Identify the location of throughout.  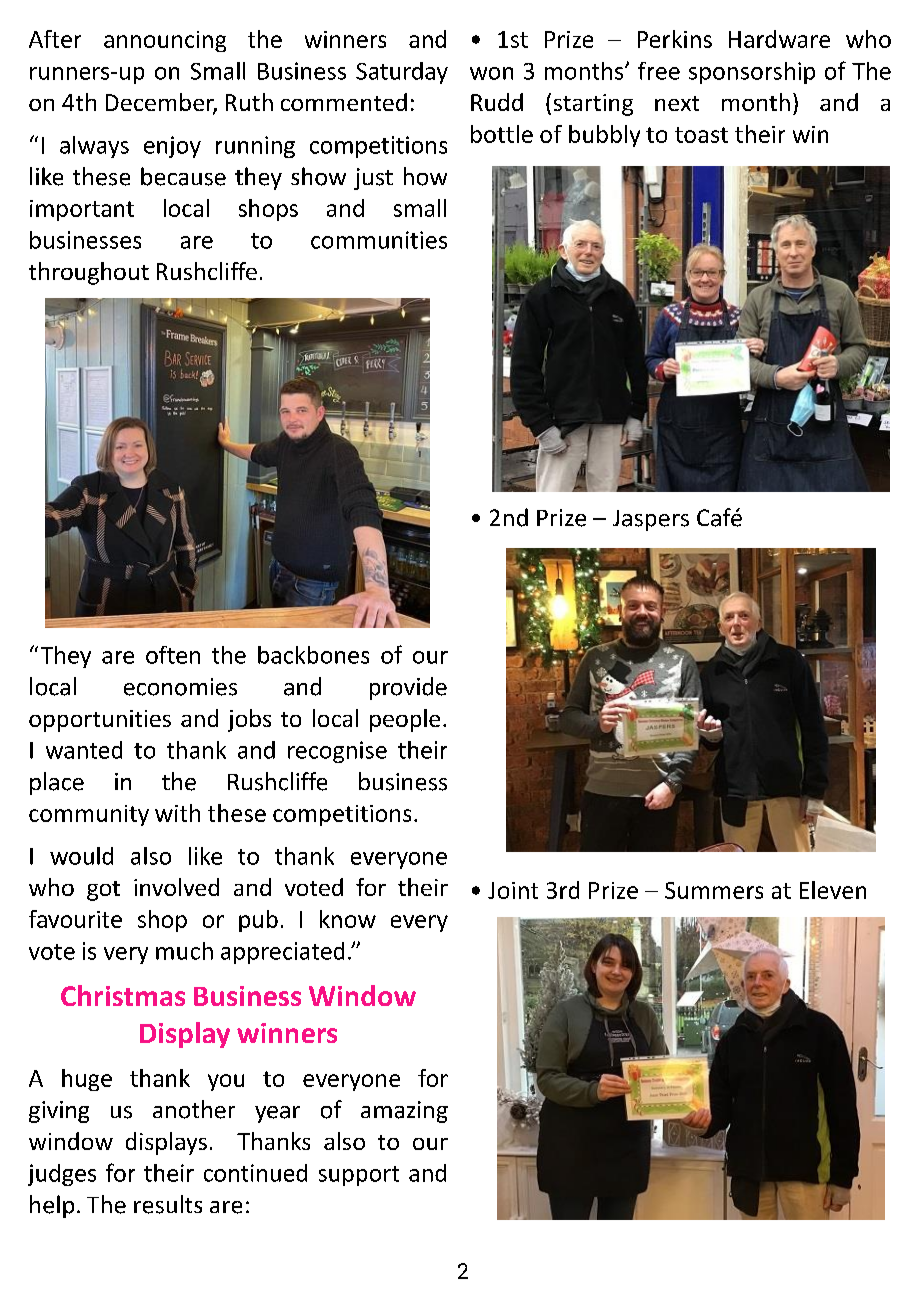
(89, 273).
